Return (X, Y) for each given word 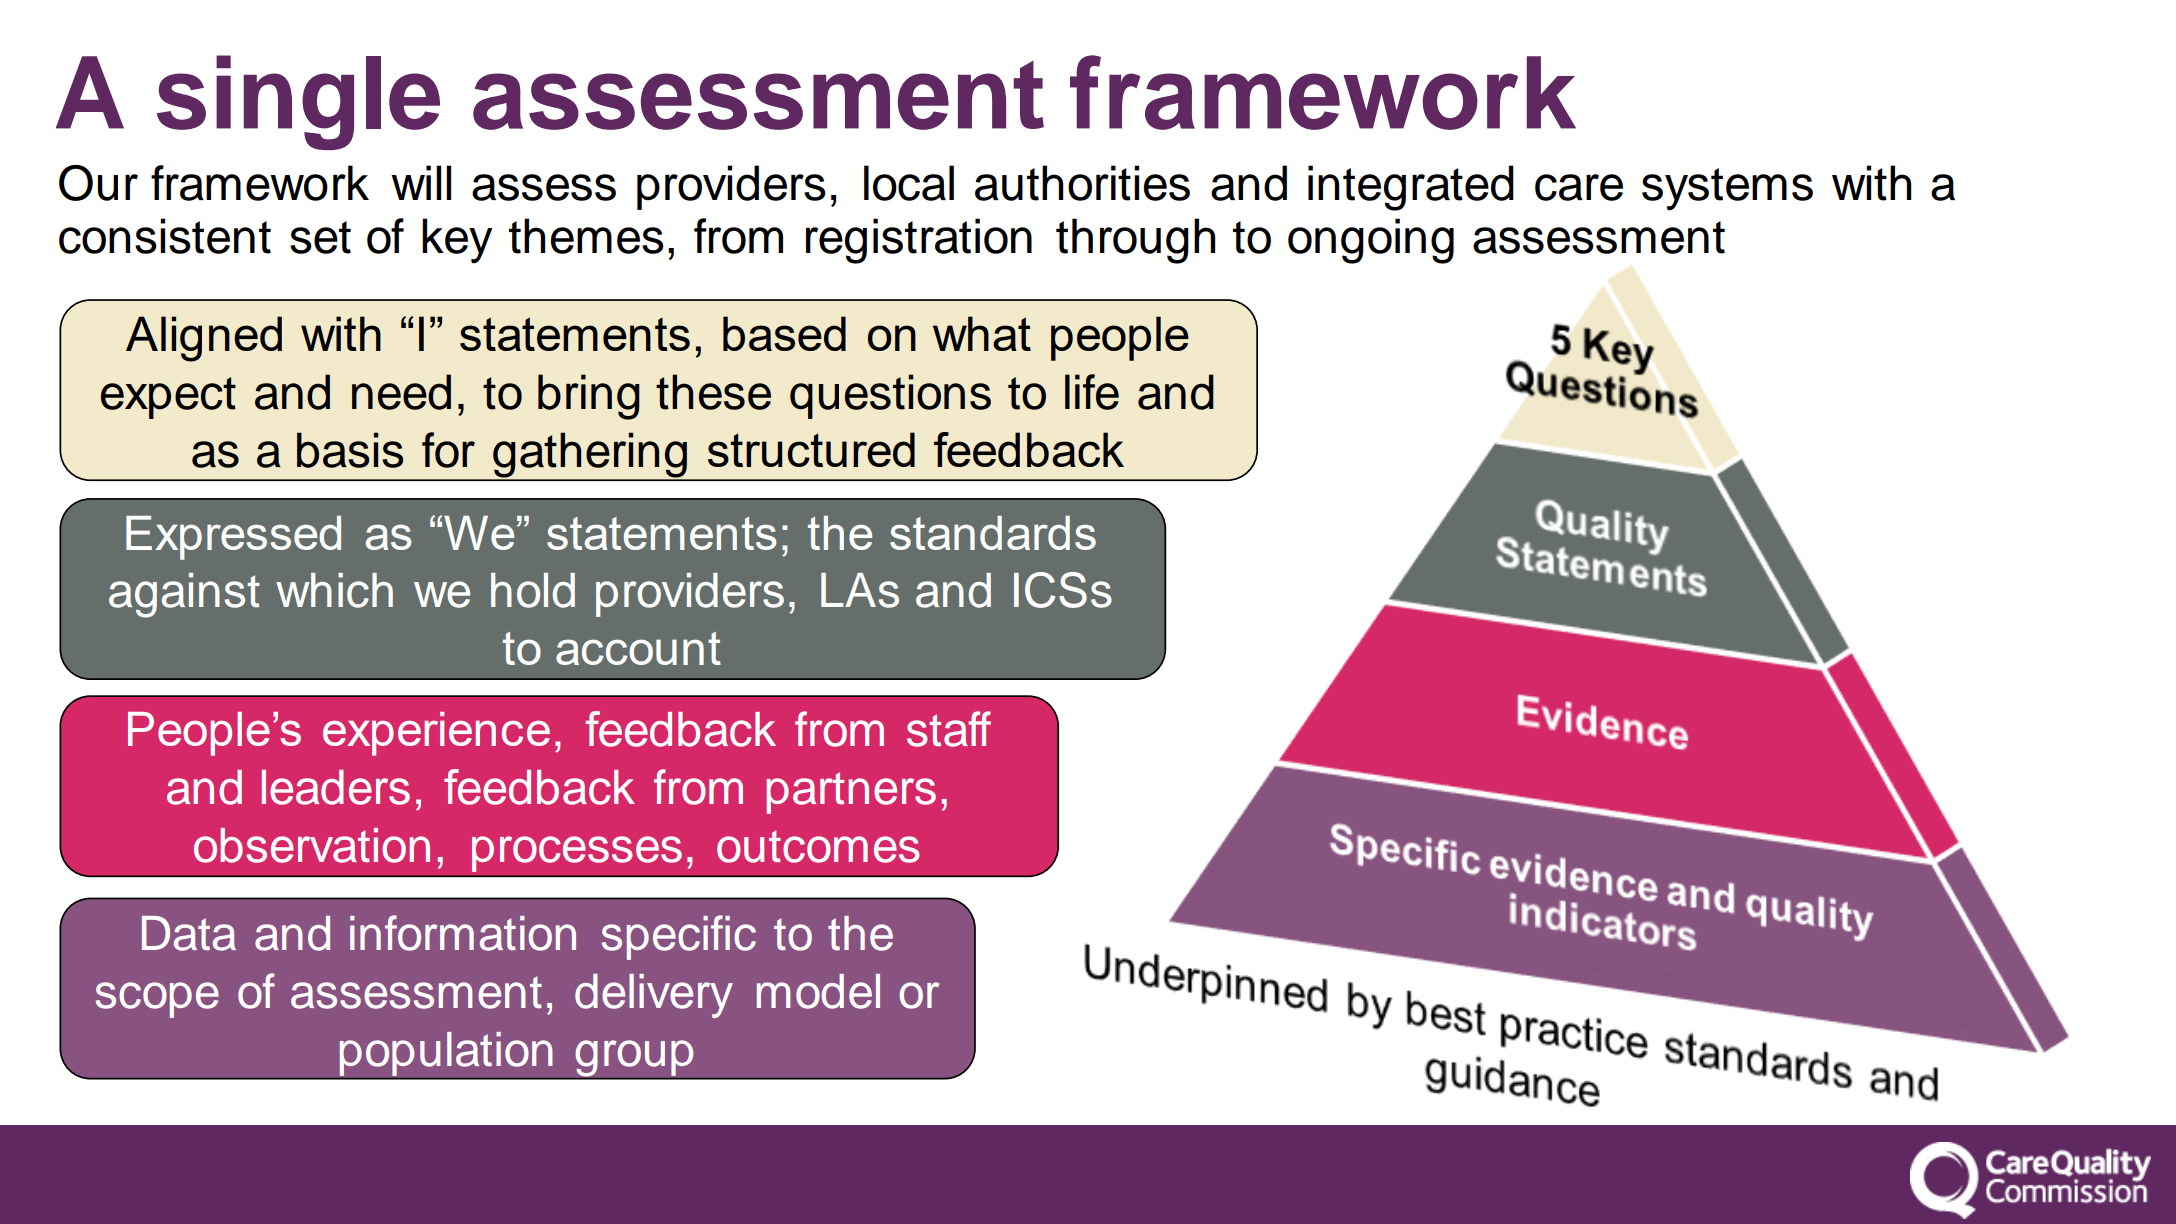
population (446, 1054)
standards (993, 533)
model (818, 991)
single (298, 102)
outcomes (818, 846)
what (982, 333)
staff (949, 729)
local (909, 183)
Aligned (204, 339)
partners (851, 793)
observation (312, 845)
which (334, 590)
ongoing (1371, 241)
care (1579, 187)
